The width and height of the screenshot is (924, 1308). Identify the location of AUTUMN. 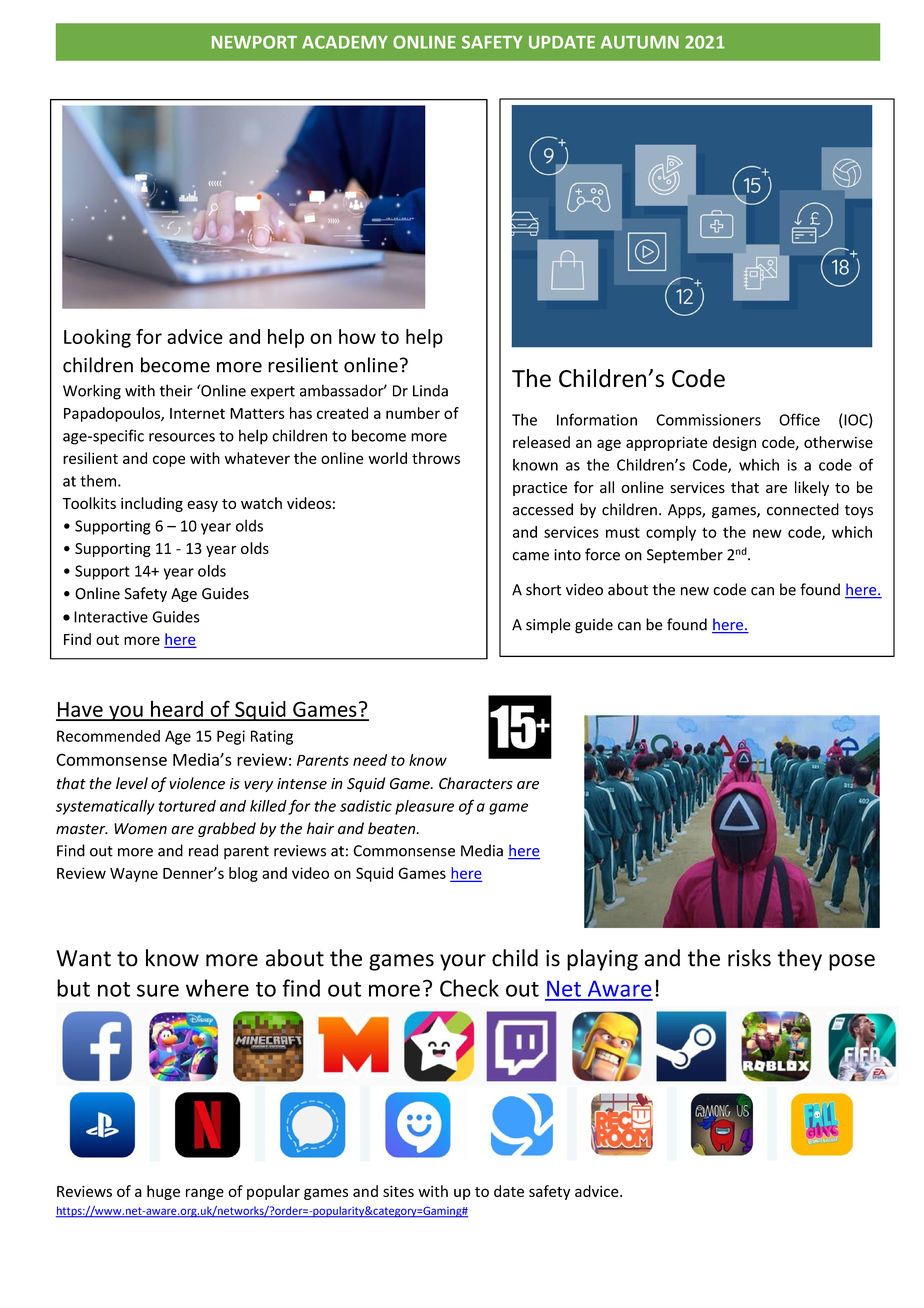
(640, 42).
